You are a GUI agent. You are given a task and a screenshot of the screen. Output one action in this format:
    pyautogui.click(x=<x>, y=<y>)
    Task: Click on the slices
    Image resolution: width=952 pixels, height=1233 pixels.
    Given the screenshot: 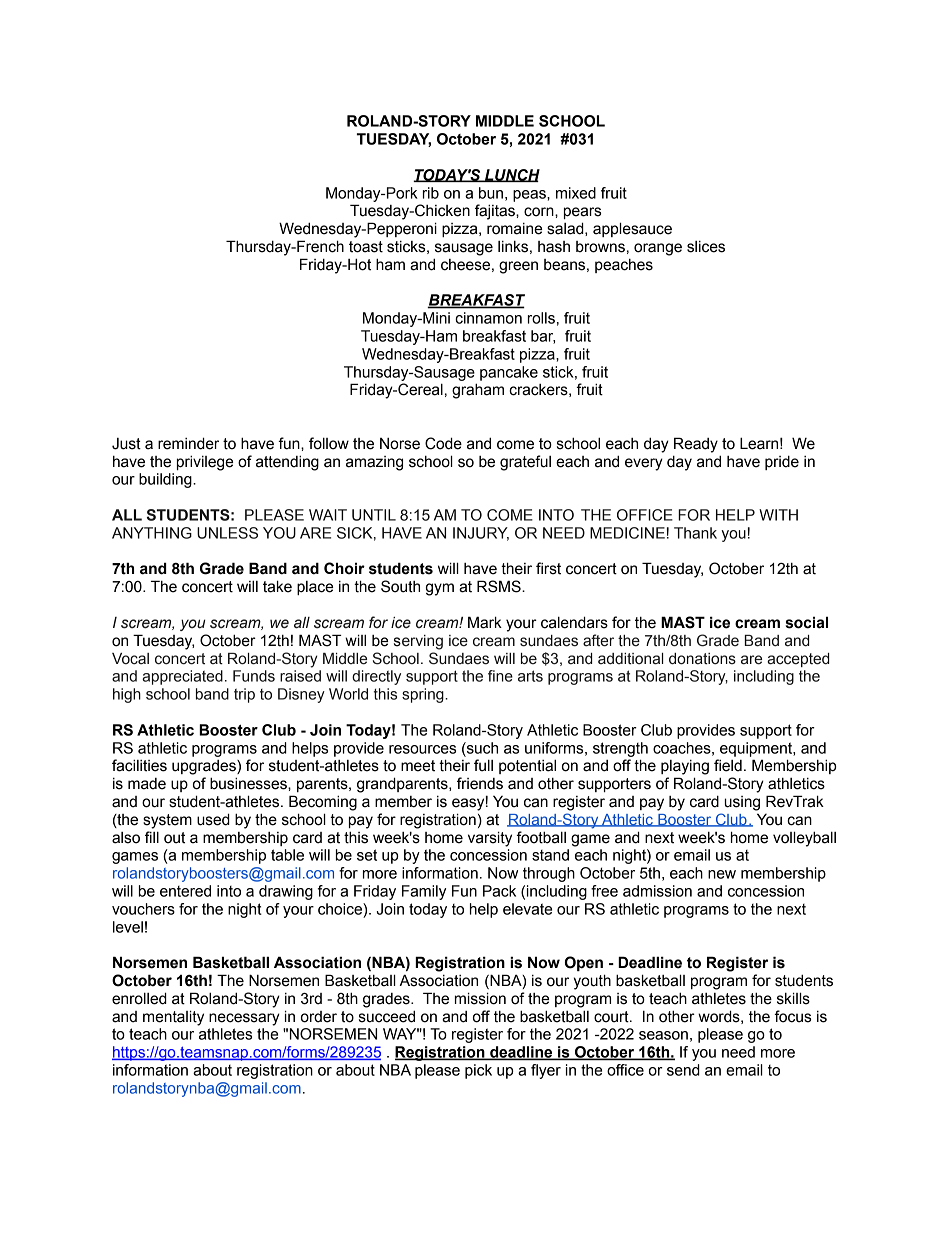 What is the action you would take?
    pyautogui.click(x=706, y=247)
